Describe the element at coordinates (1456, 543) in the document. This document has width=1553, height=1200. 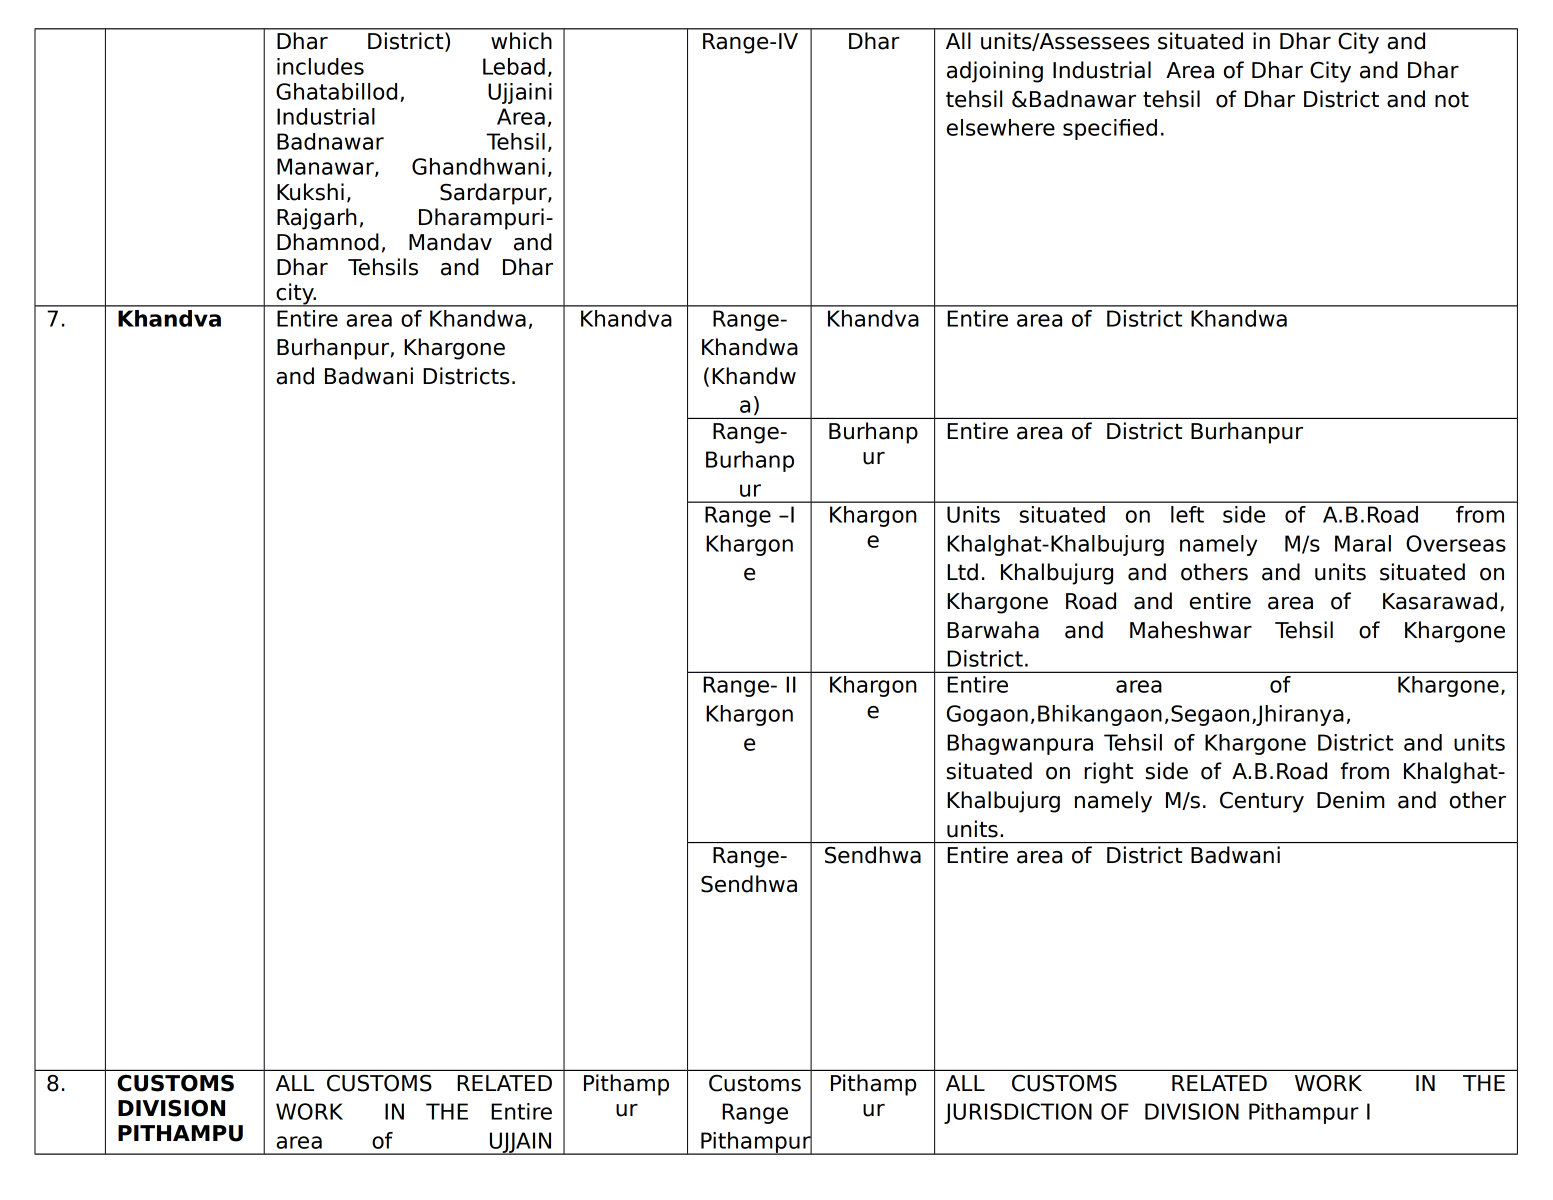
I see `Overseas` at that location.
